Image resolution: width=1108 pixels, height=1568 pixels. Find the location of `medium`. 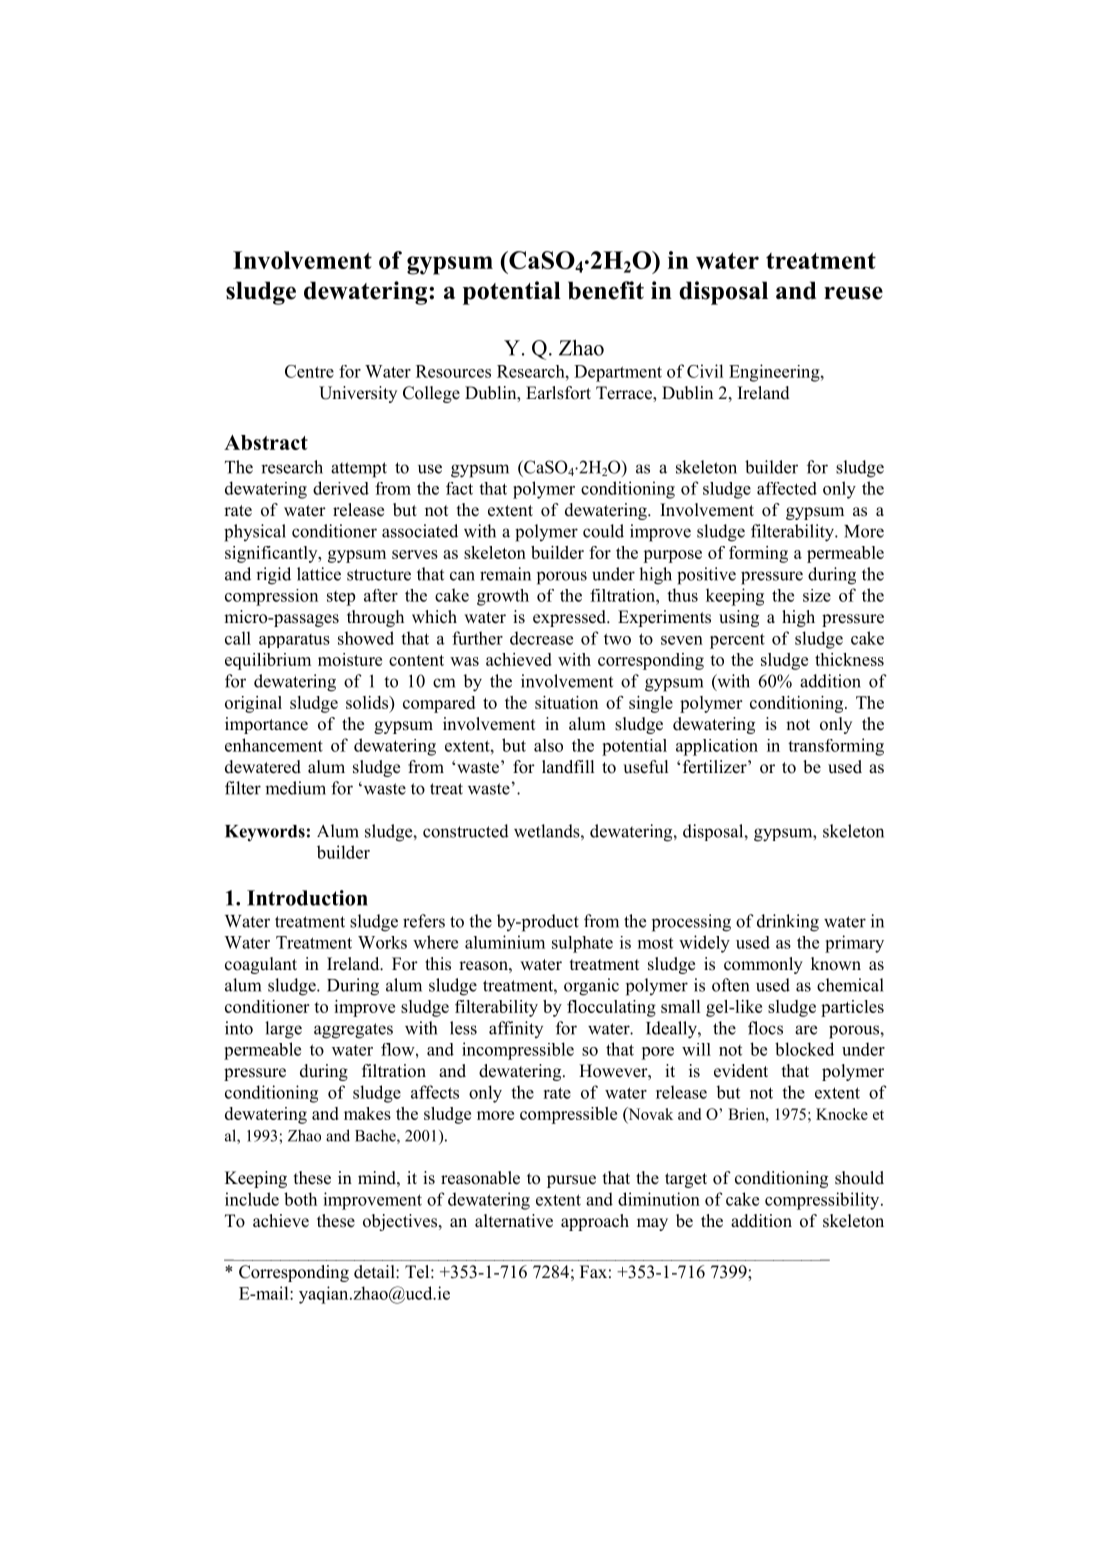

medium is located at coordinates (295, 788).
